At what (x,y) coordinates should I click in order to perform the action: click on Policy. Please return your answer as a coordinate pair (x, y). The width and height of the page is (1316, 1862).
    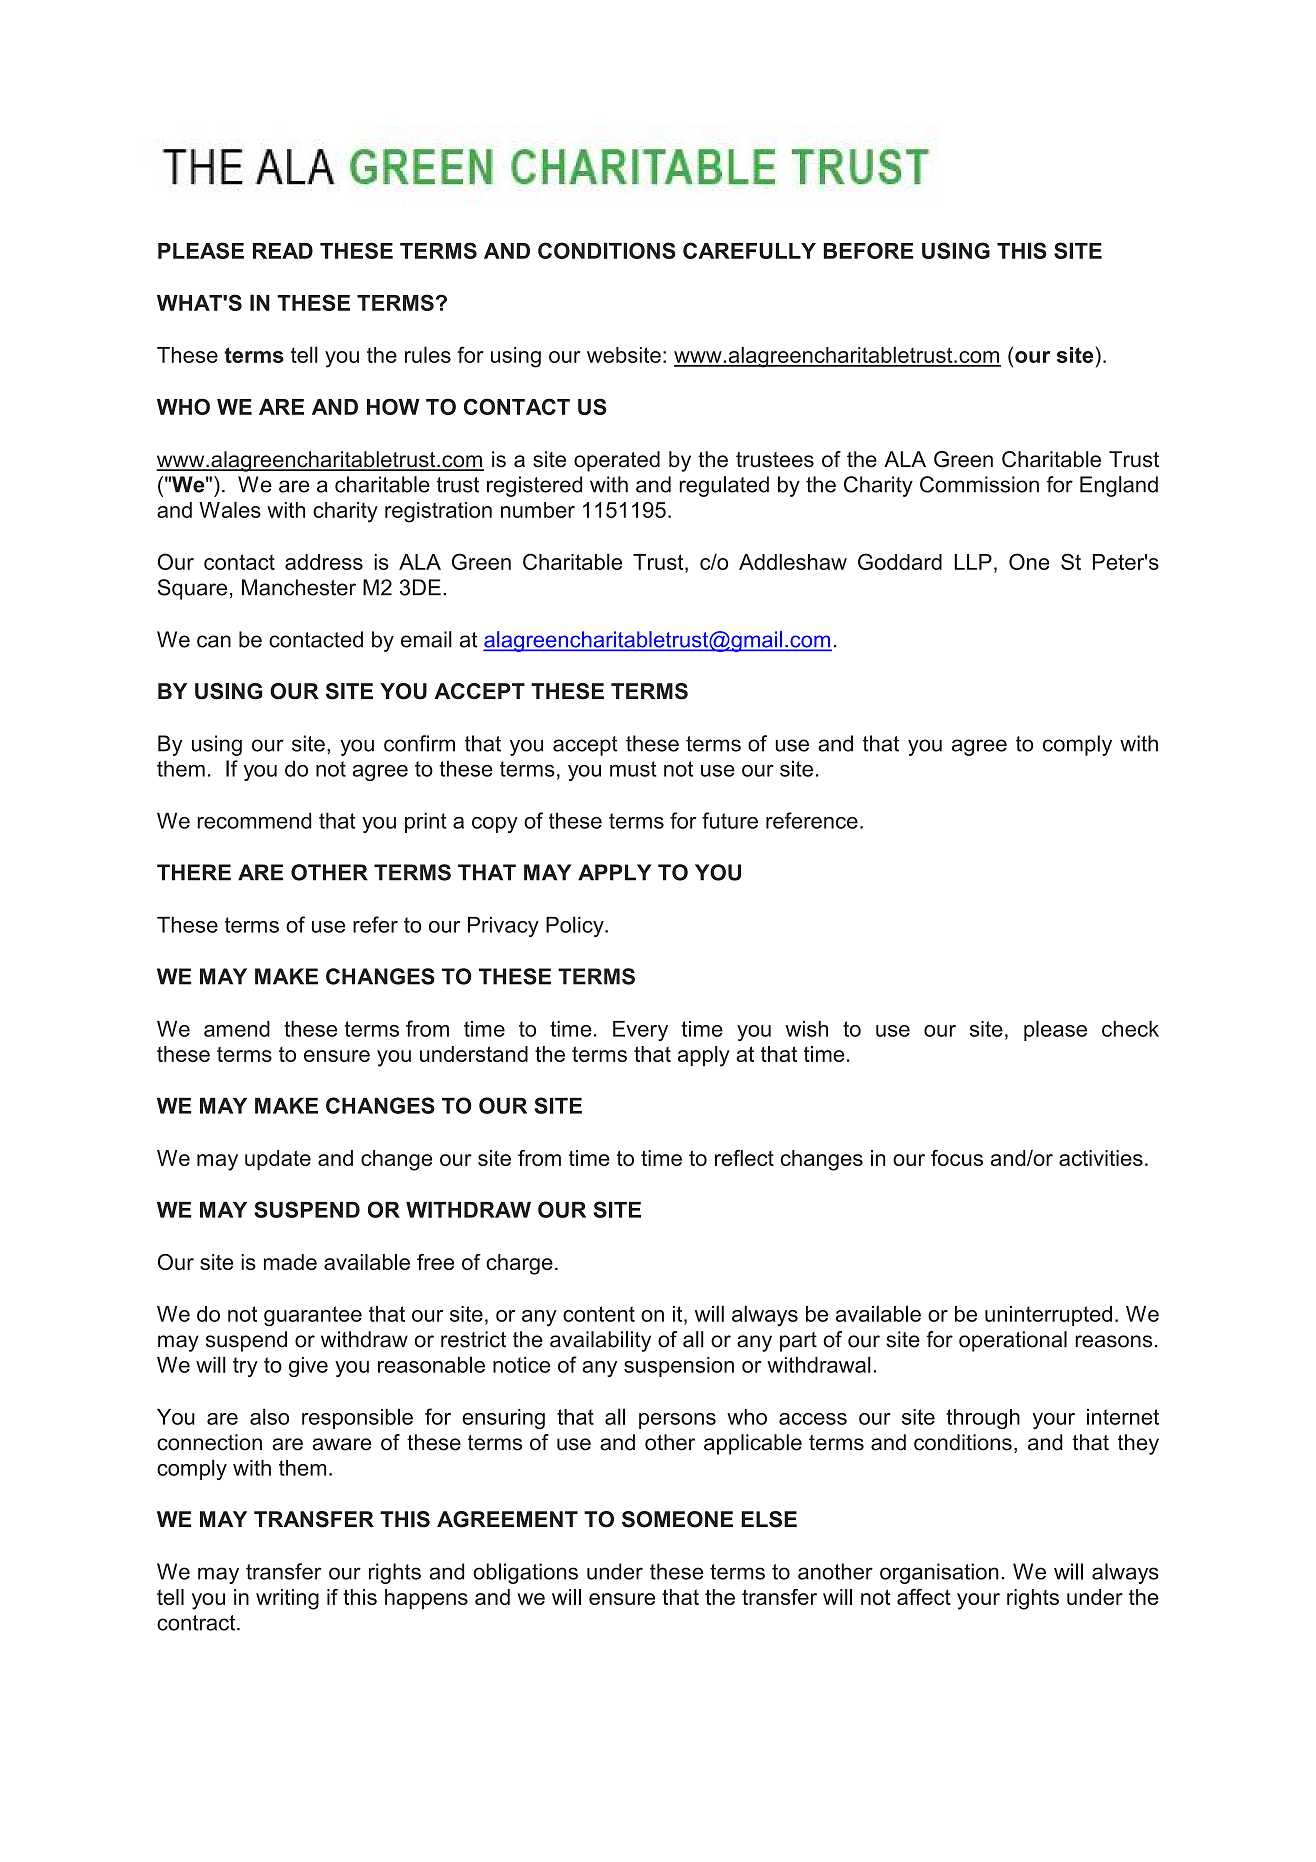
    Looking at the image, I should click on (576, 926).
